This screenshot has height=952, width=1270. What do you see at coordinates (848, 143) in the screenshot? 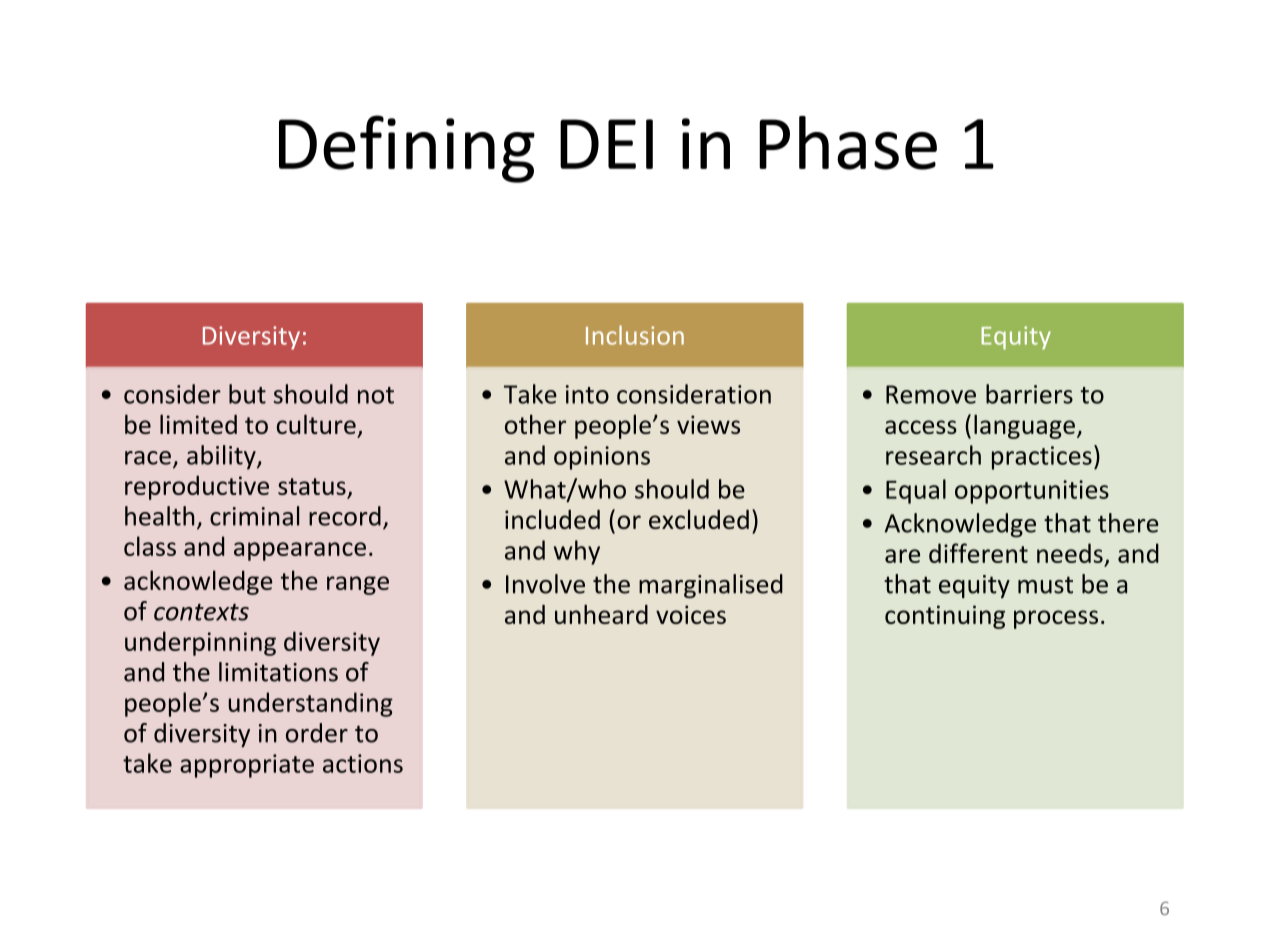
I see `Phase` at bounding box center [848, 143].
